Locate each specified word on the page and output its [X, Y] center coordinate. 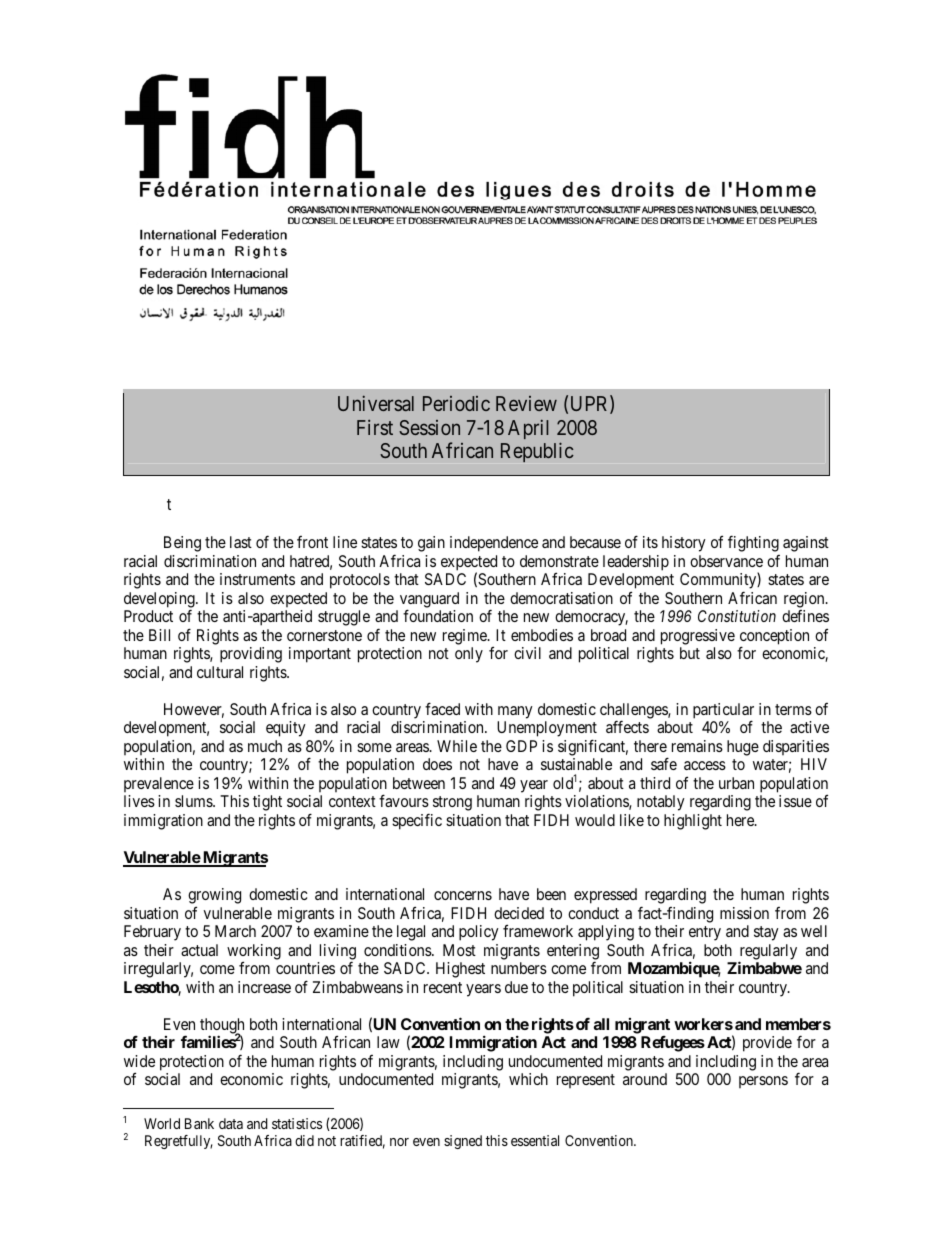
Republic [537, 452]
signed [463, 1142]
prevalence [159, 784]
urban [736, 783]
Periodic [456, 403]
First [375, 427]
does [437, 764]
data [231, 1123]
